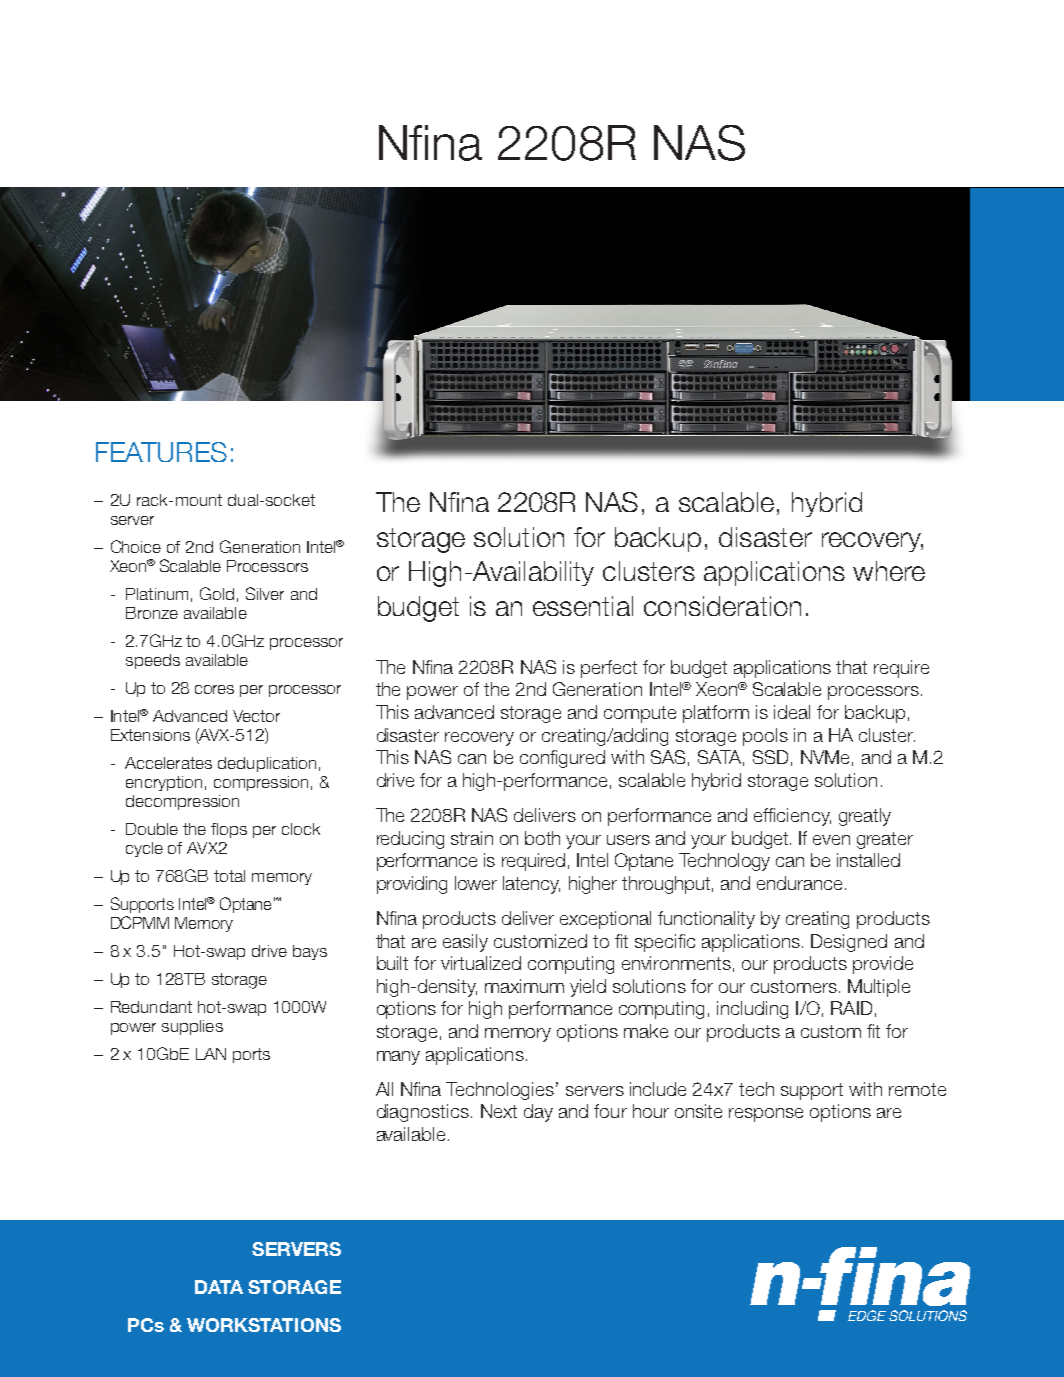  Describe the element at coordinates (267, 764) in the screenshot. I see `deduplication` at that location.
